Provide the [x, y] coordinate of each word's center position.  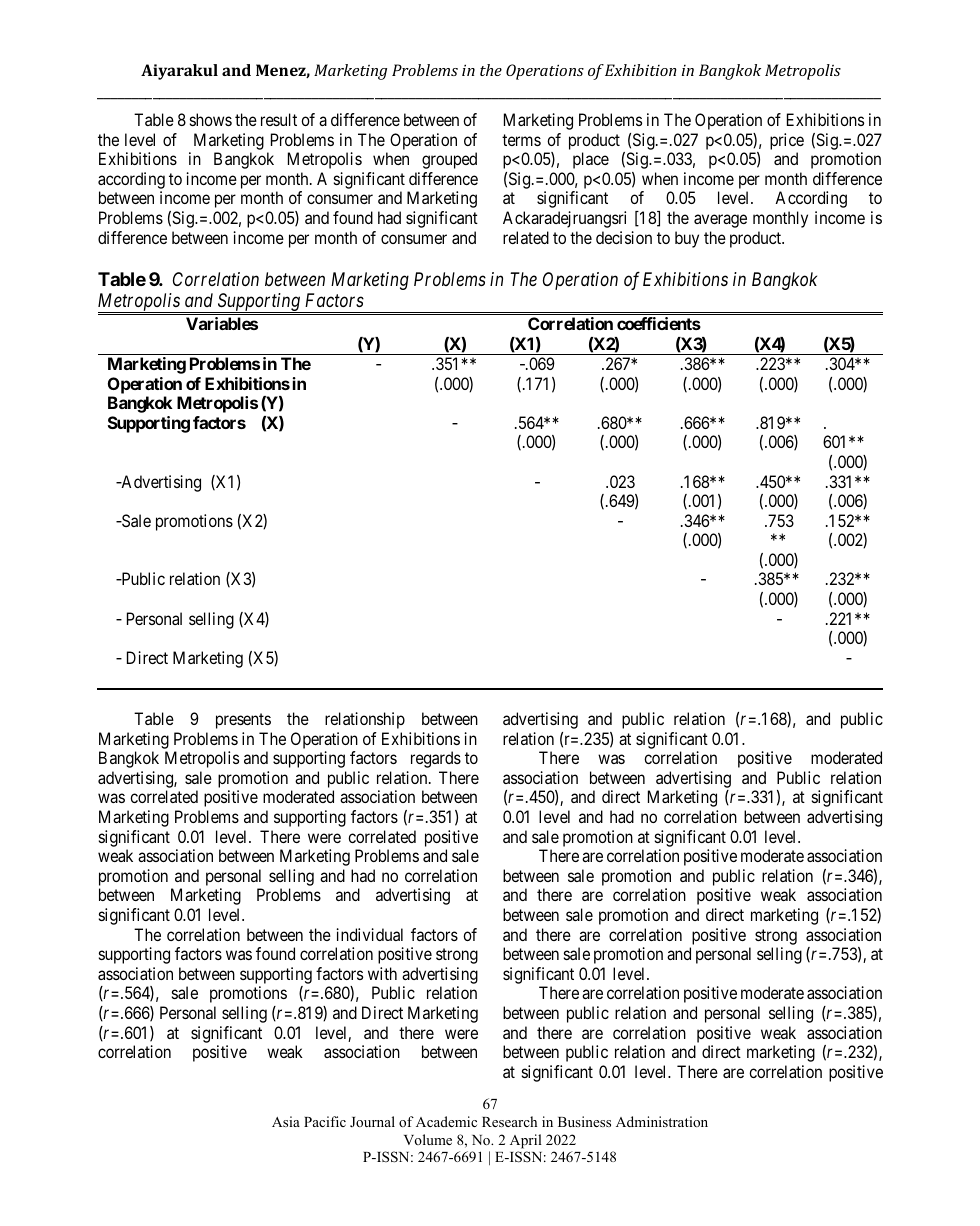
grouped [449, 160]
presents [243, 721]
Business [584, 1121]
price [787, 141]
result [279, 119]
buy [687, 239]
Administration [662, 1121]
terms [521, 140]
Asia [286, 1121]
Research [509, 1121]
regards [436, 759]
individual [369, 934]
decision [624, 237]
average [720, 221]
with [382, 973]
